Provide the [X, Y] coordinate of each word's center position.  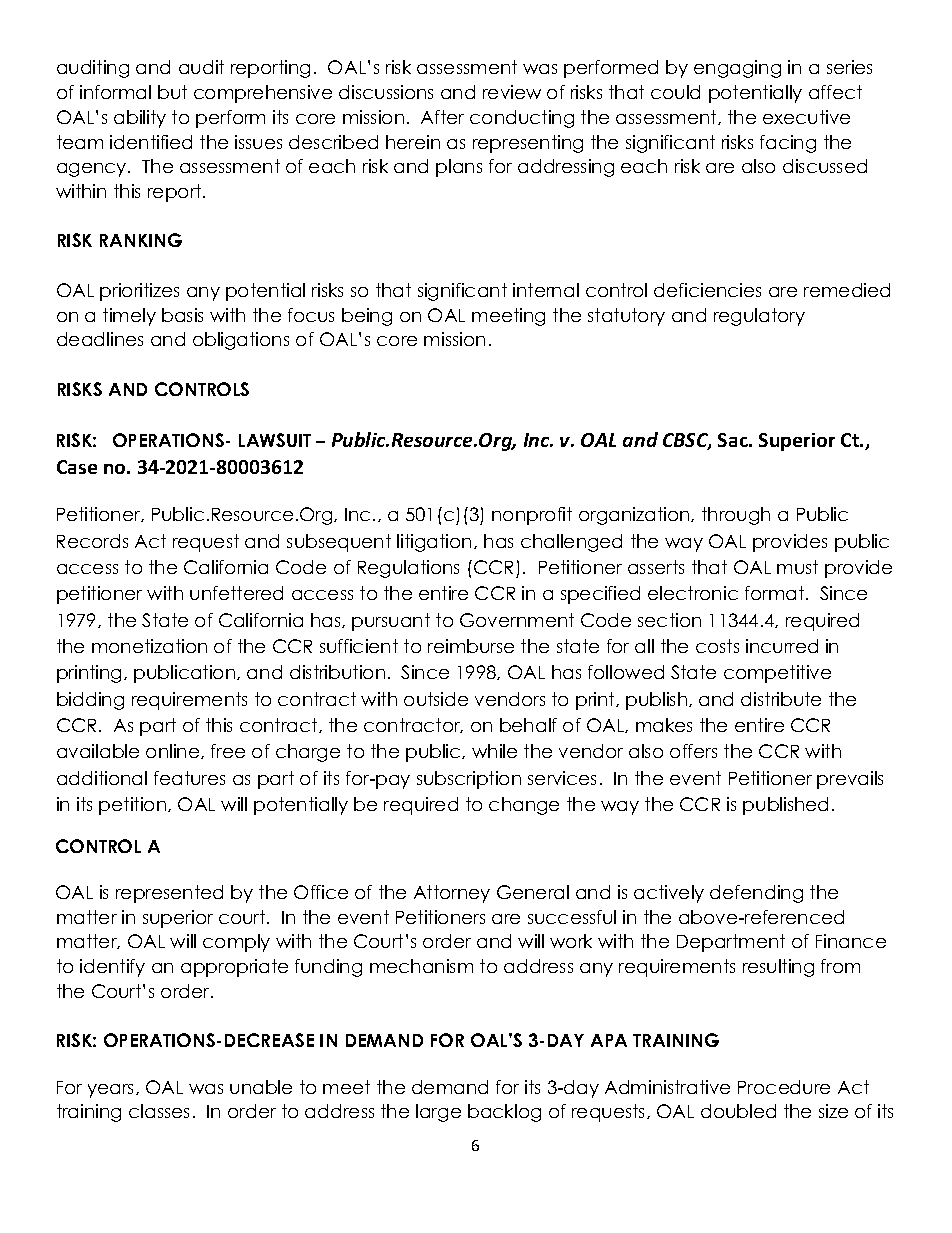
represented [169, 894]
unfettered [236, 593]
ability [140, 119]
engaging [737, 69]
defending [756, 894]
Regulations [408, 569]
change [524, 806]
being [367, 317]
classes [159, 1111]
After [442, 117]
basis [182, 315]
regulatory [759, 317]
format [776, 593]
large [438, 1113]
